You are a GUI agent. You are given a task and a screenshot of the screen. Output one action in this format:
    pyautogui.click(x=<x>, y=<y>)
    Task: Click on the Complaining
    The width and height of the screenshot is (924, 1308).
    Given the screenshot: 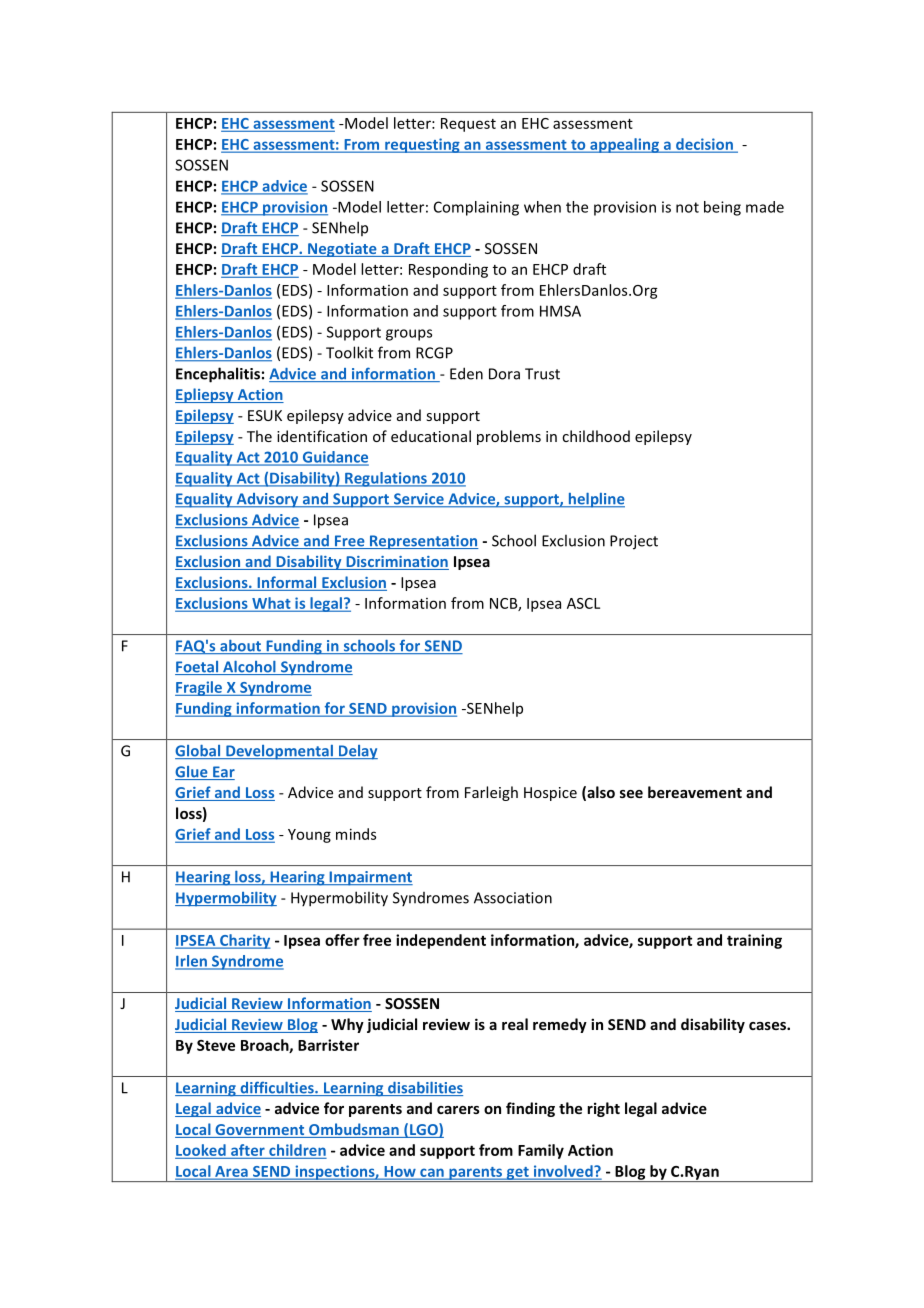 What is the action you would take?
    pyautogui.click(x=476, y=208)
